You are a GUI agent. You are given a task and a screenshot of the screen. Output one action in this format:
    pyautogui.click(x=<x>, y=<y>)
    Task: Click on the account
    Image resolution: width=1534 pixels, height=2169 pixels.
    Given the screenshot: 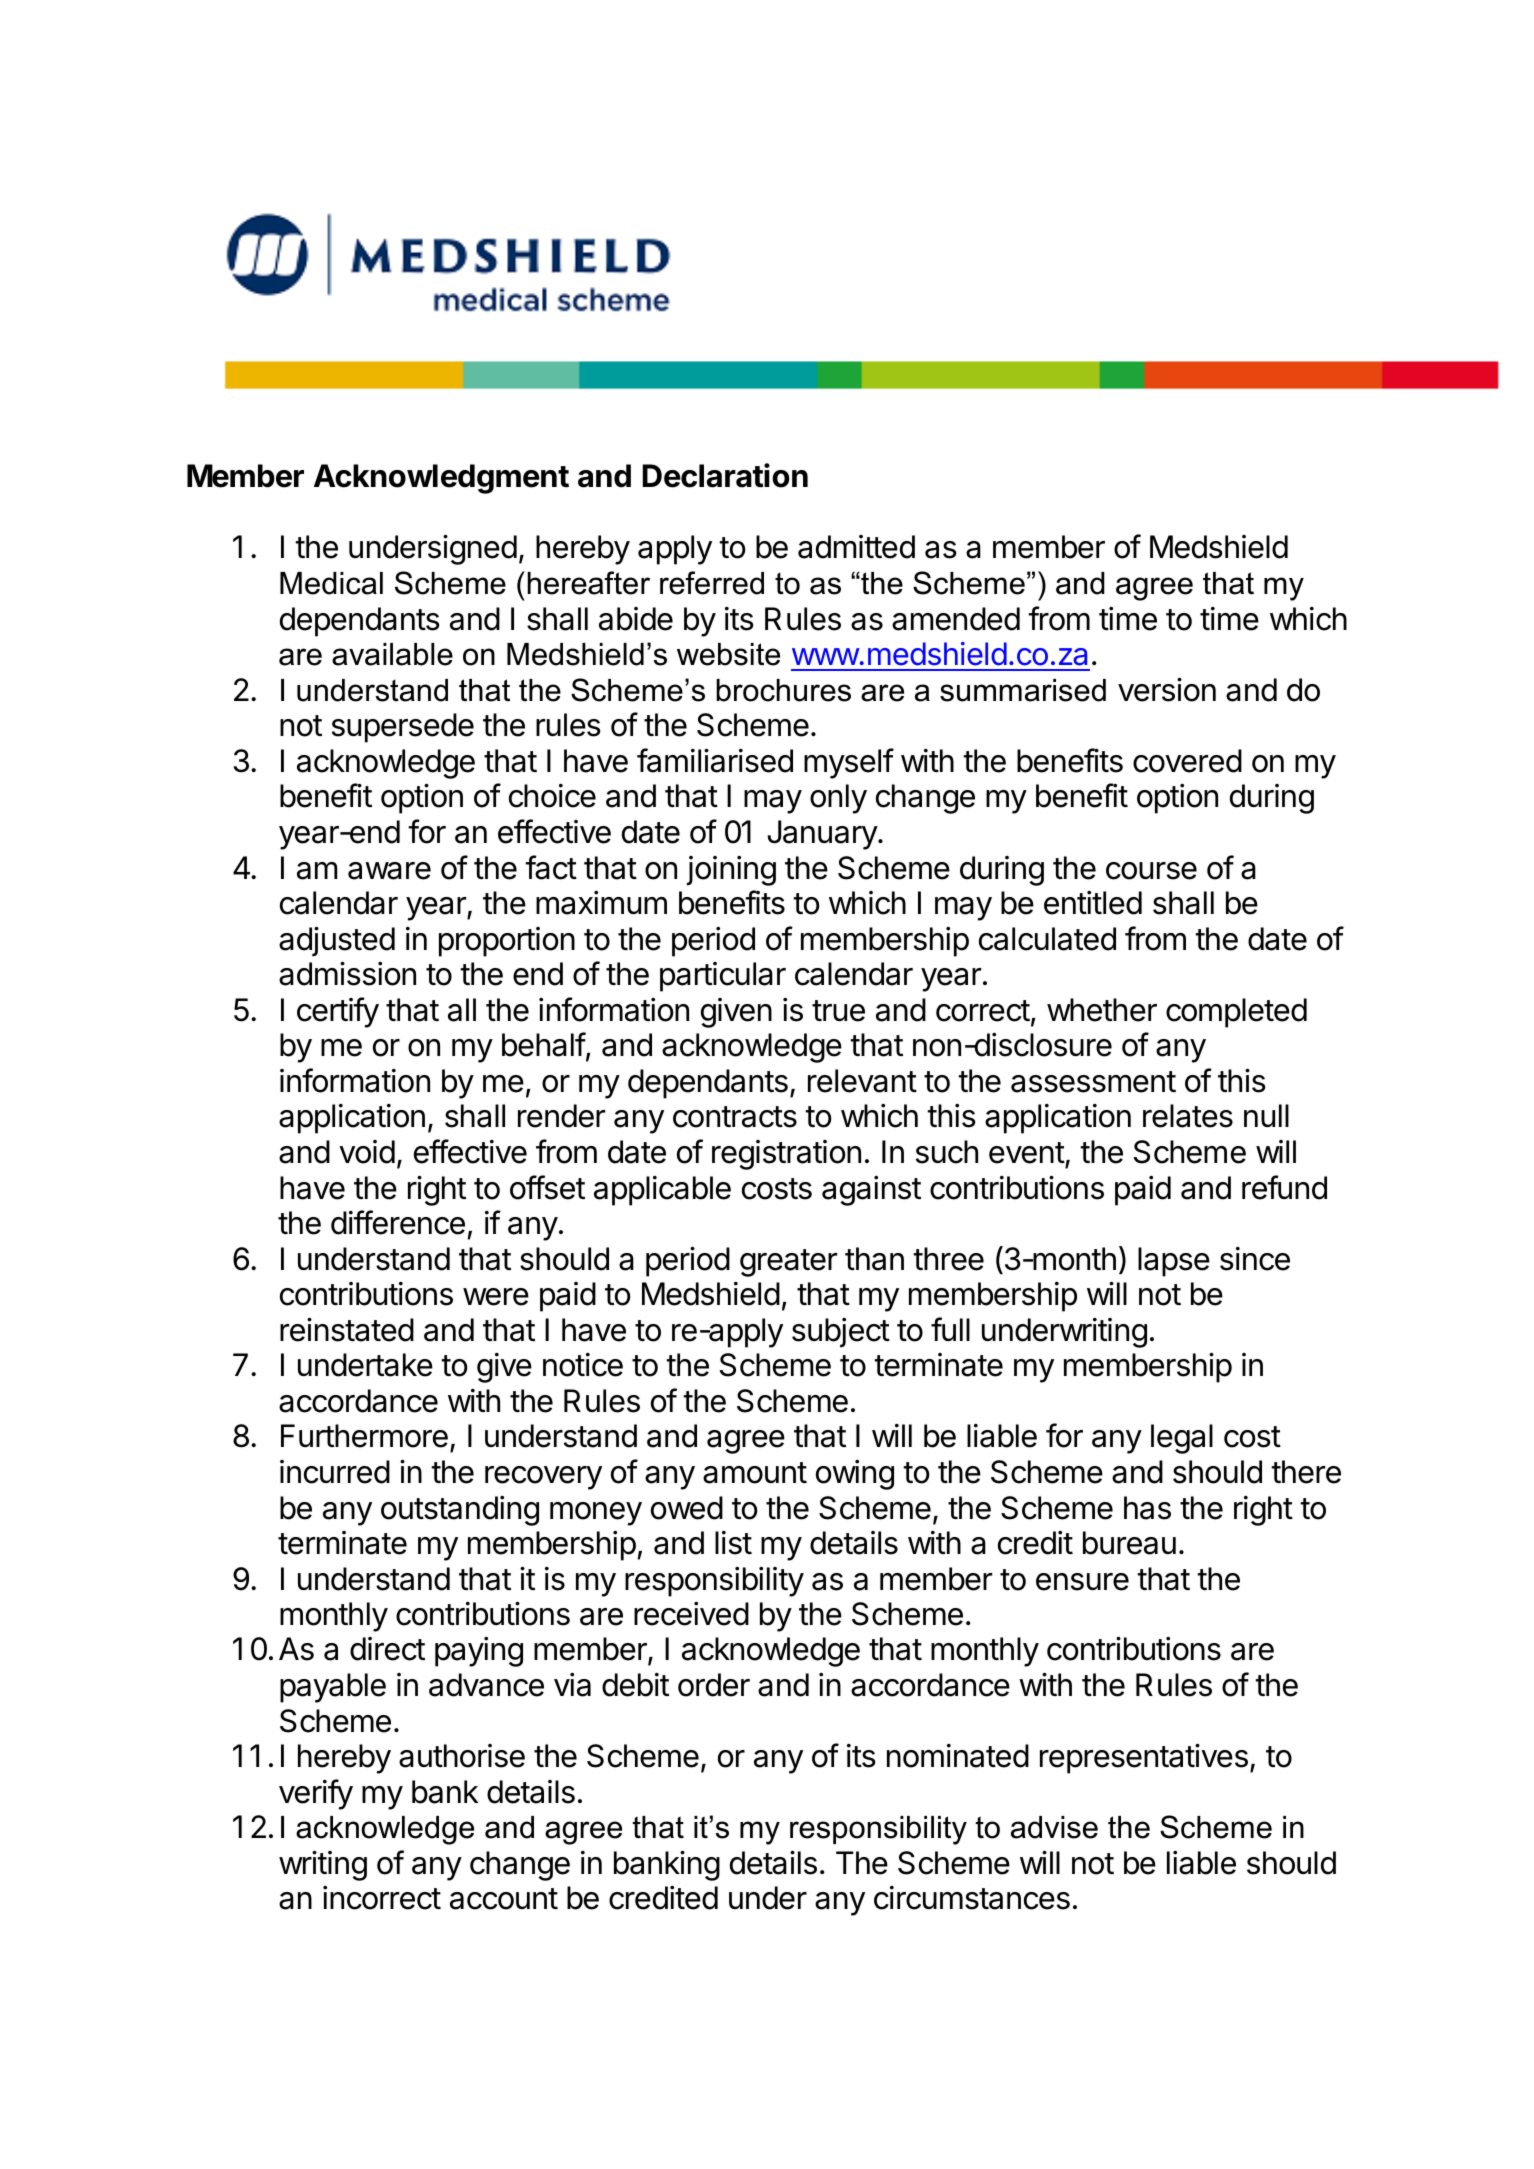 What is the action you would take?
    pyautogui.click(x=504, y=1899)
